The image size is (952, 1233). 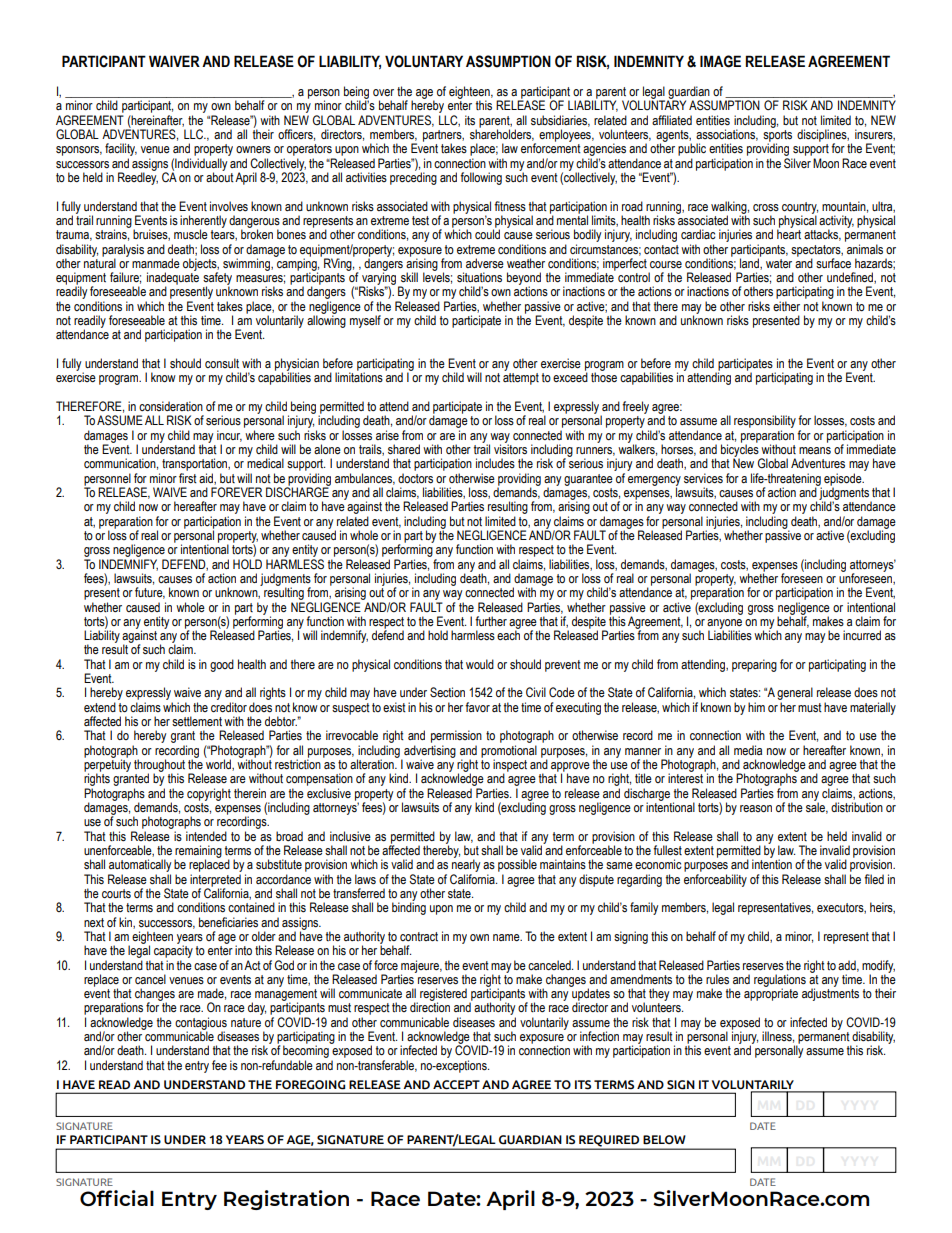 I want to click on subsidiaries, so click(x=560, y=121).
